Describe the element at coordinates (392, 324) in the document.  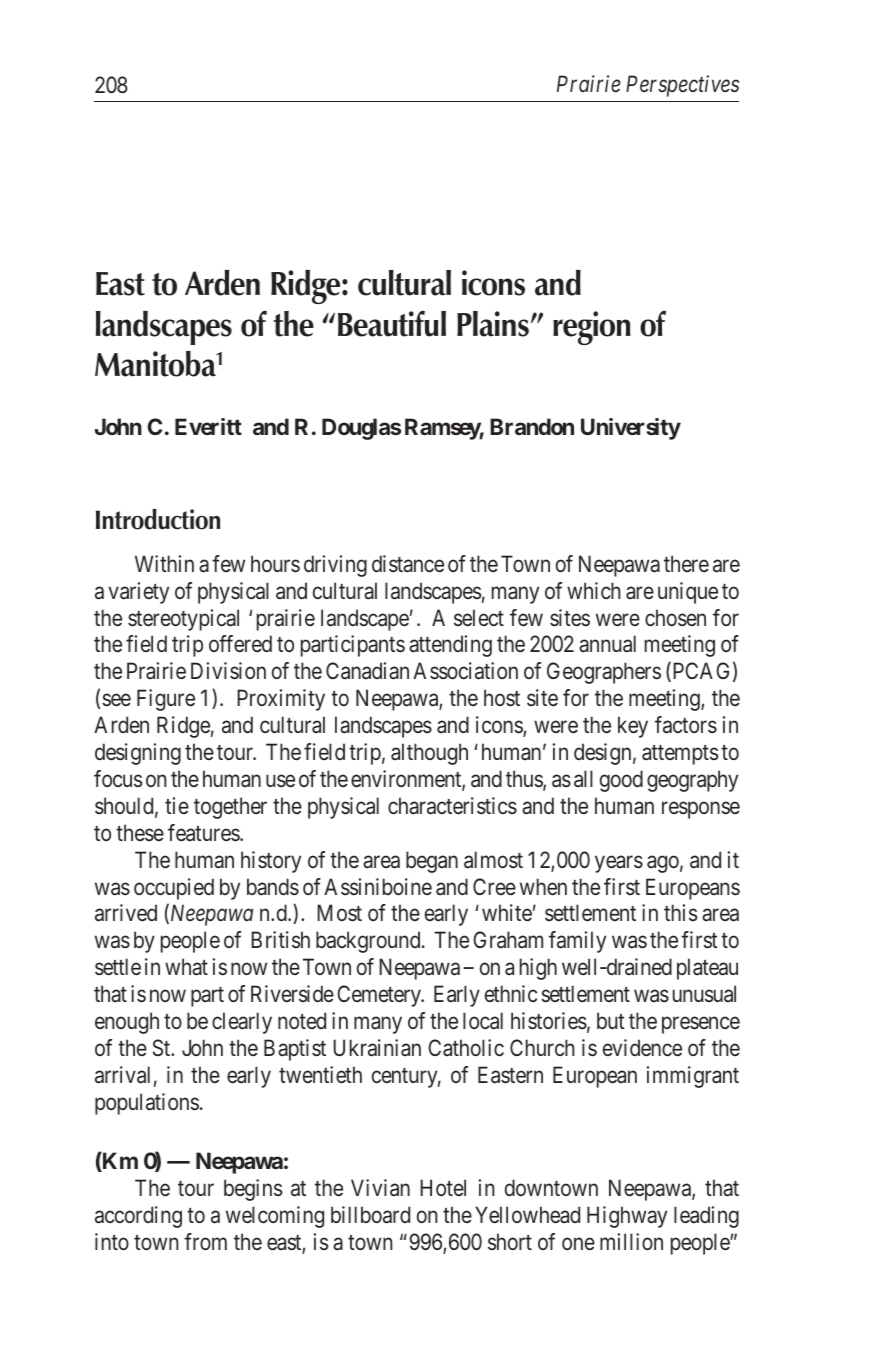
I see `Beautiful` at that location.
